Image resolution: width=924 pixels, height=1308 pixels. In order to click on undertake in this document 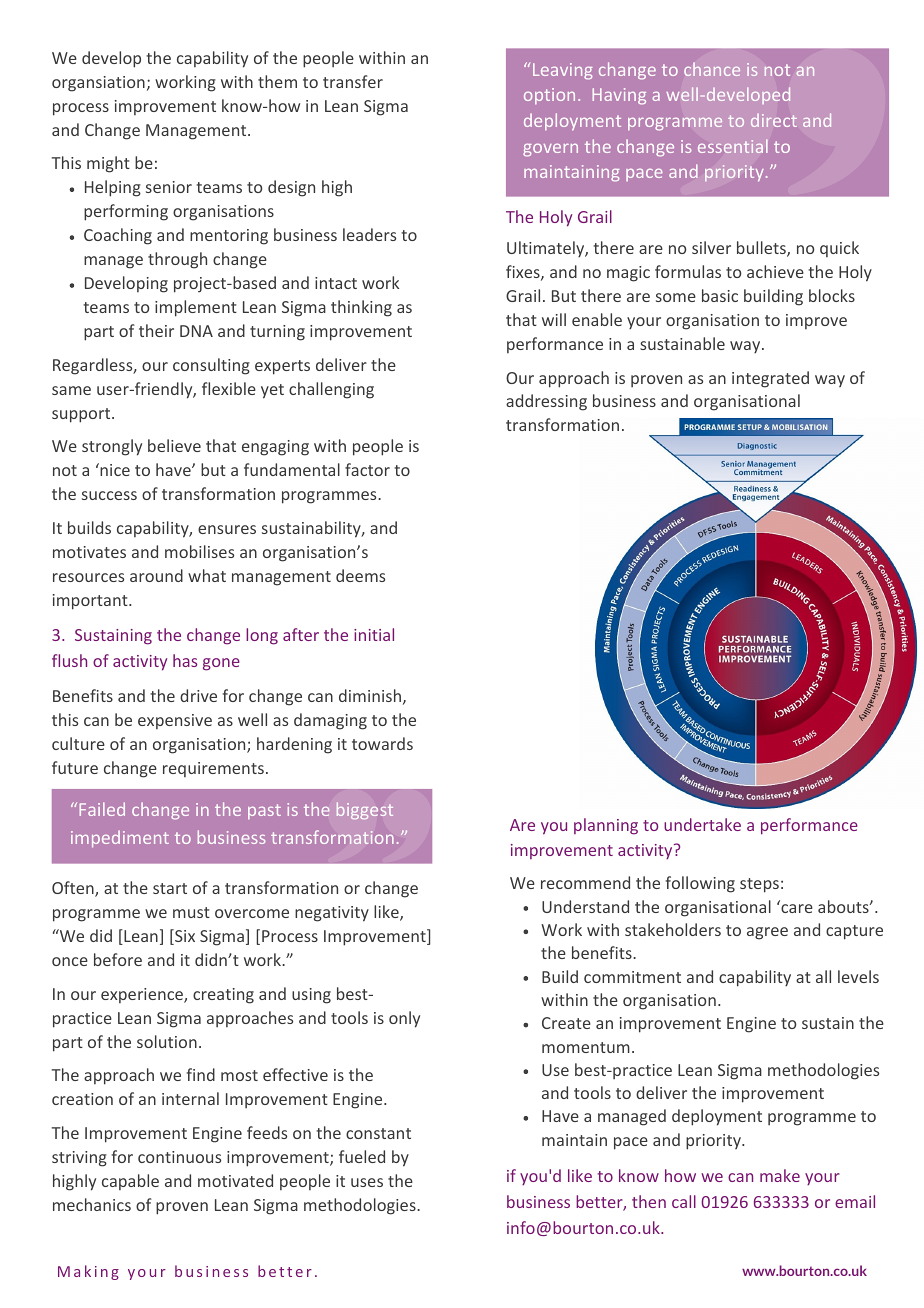, I will do `click(702, 824)`.
